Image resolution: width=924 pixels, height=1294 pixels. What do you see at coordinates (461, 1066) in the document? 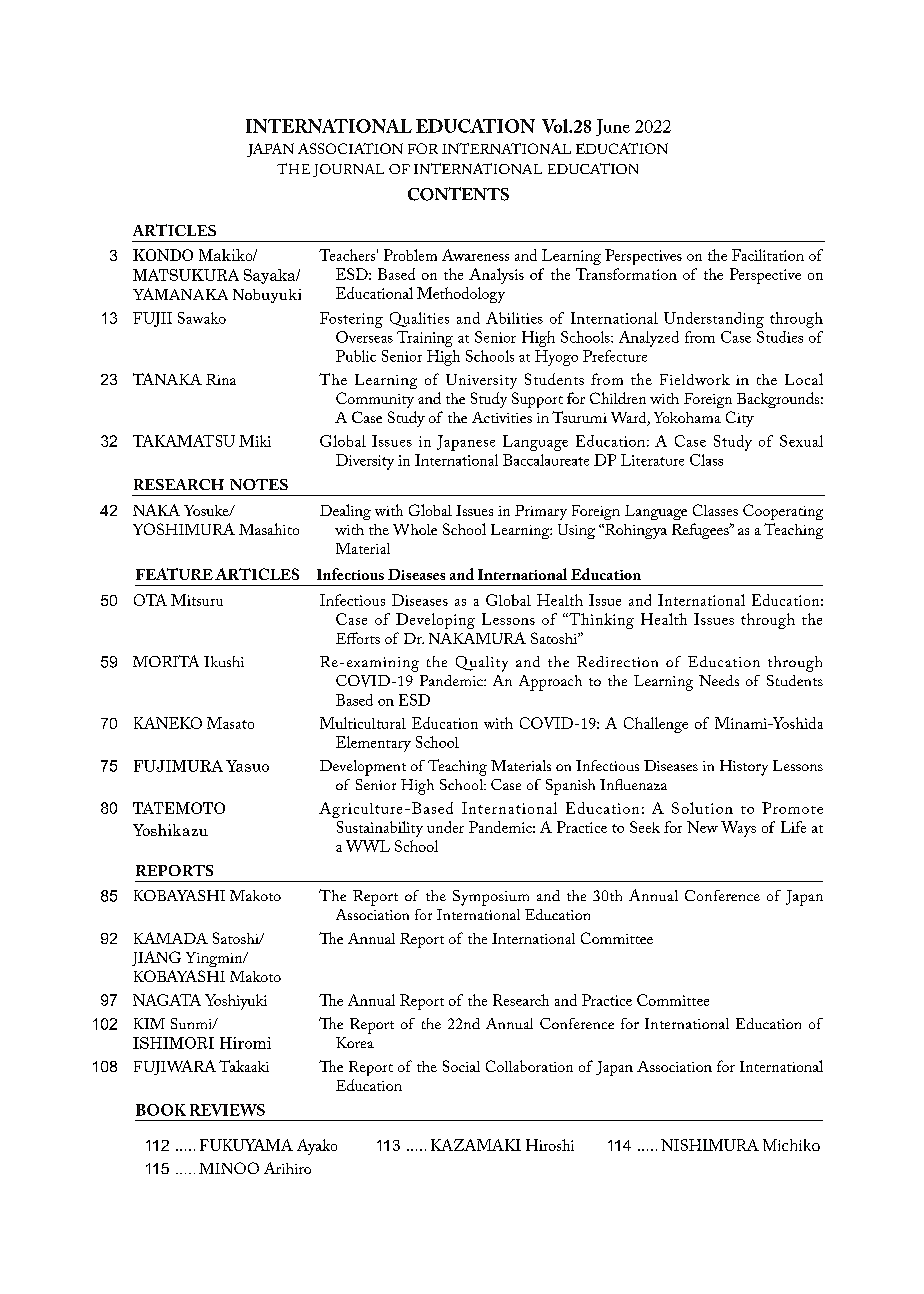
I see `Social` at bounding box center [461, 1066].
